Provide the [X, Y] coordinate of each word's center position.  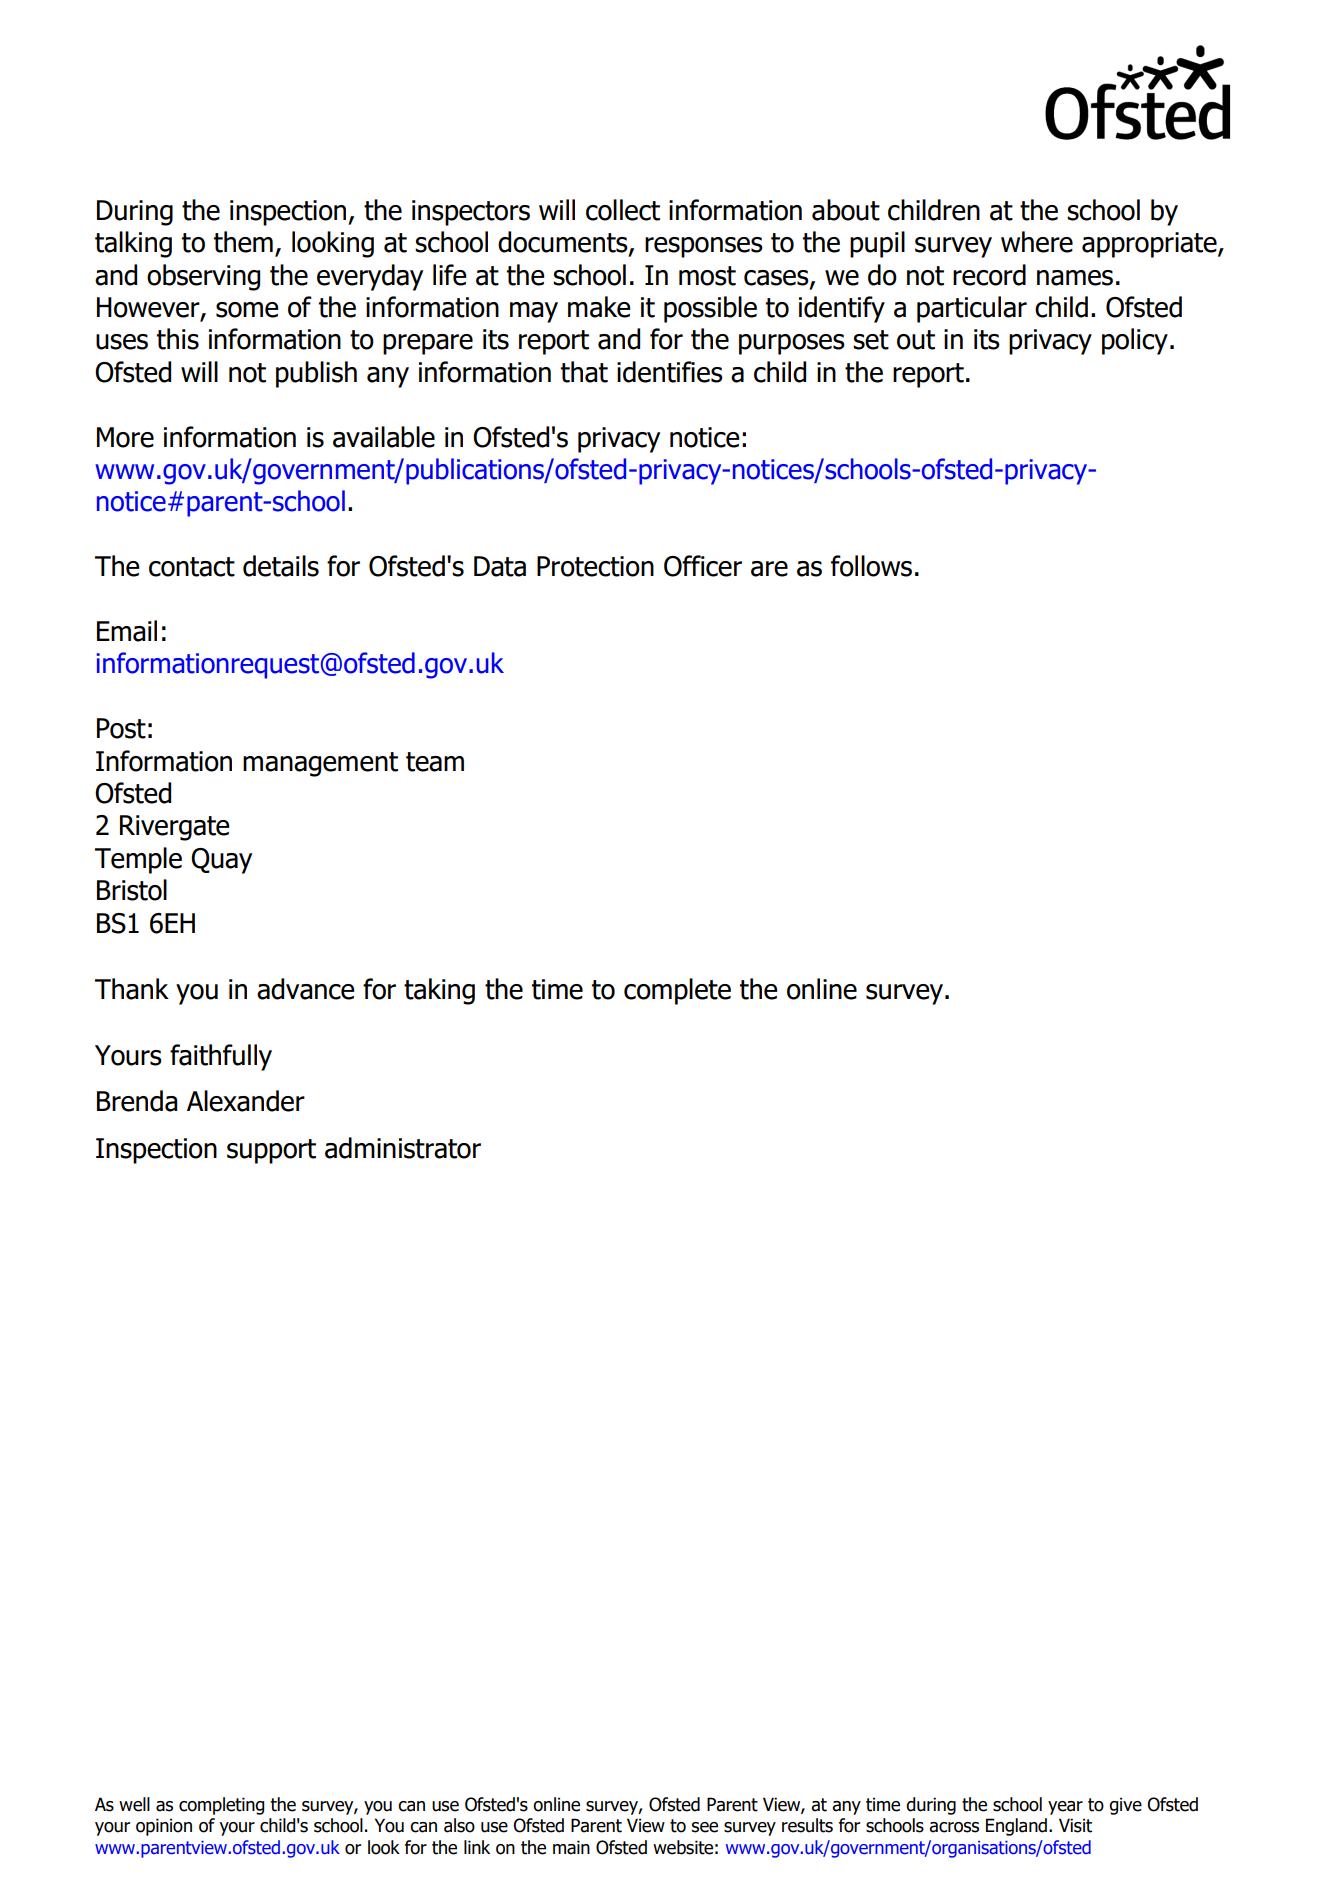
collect [623, 210]
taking [439, 991]
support [271, 1151]
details [281, 566]
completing [221, 1806]
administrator [403, 1148]
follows [871, 566]
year [1065, 1808]
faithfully [221, 1057]
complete [677, 991]
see [705, 1827]
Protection [595, 566]
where [1037, 242]
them [243, 242]
